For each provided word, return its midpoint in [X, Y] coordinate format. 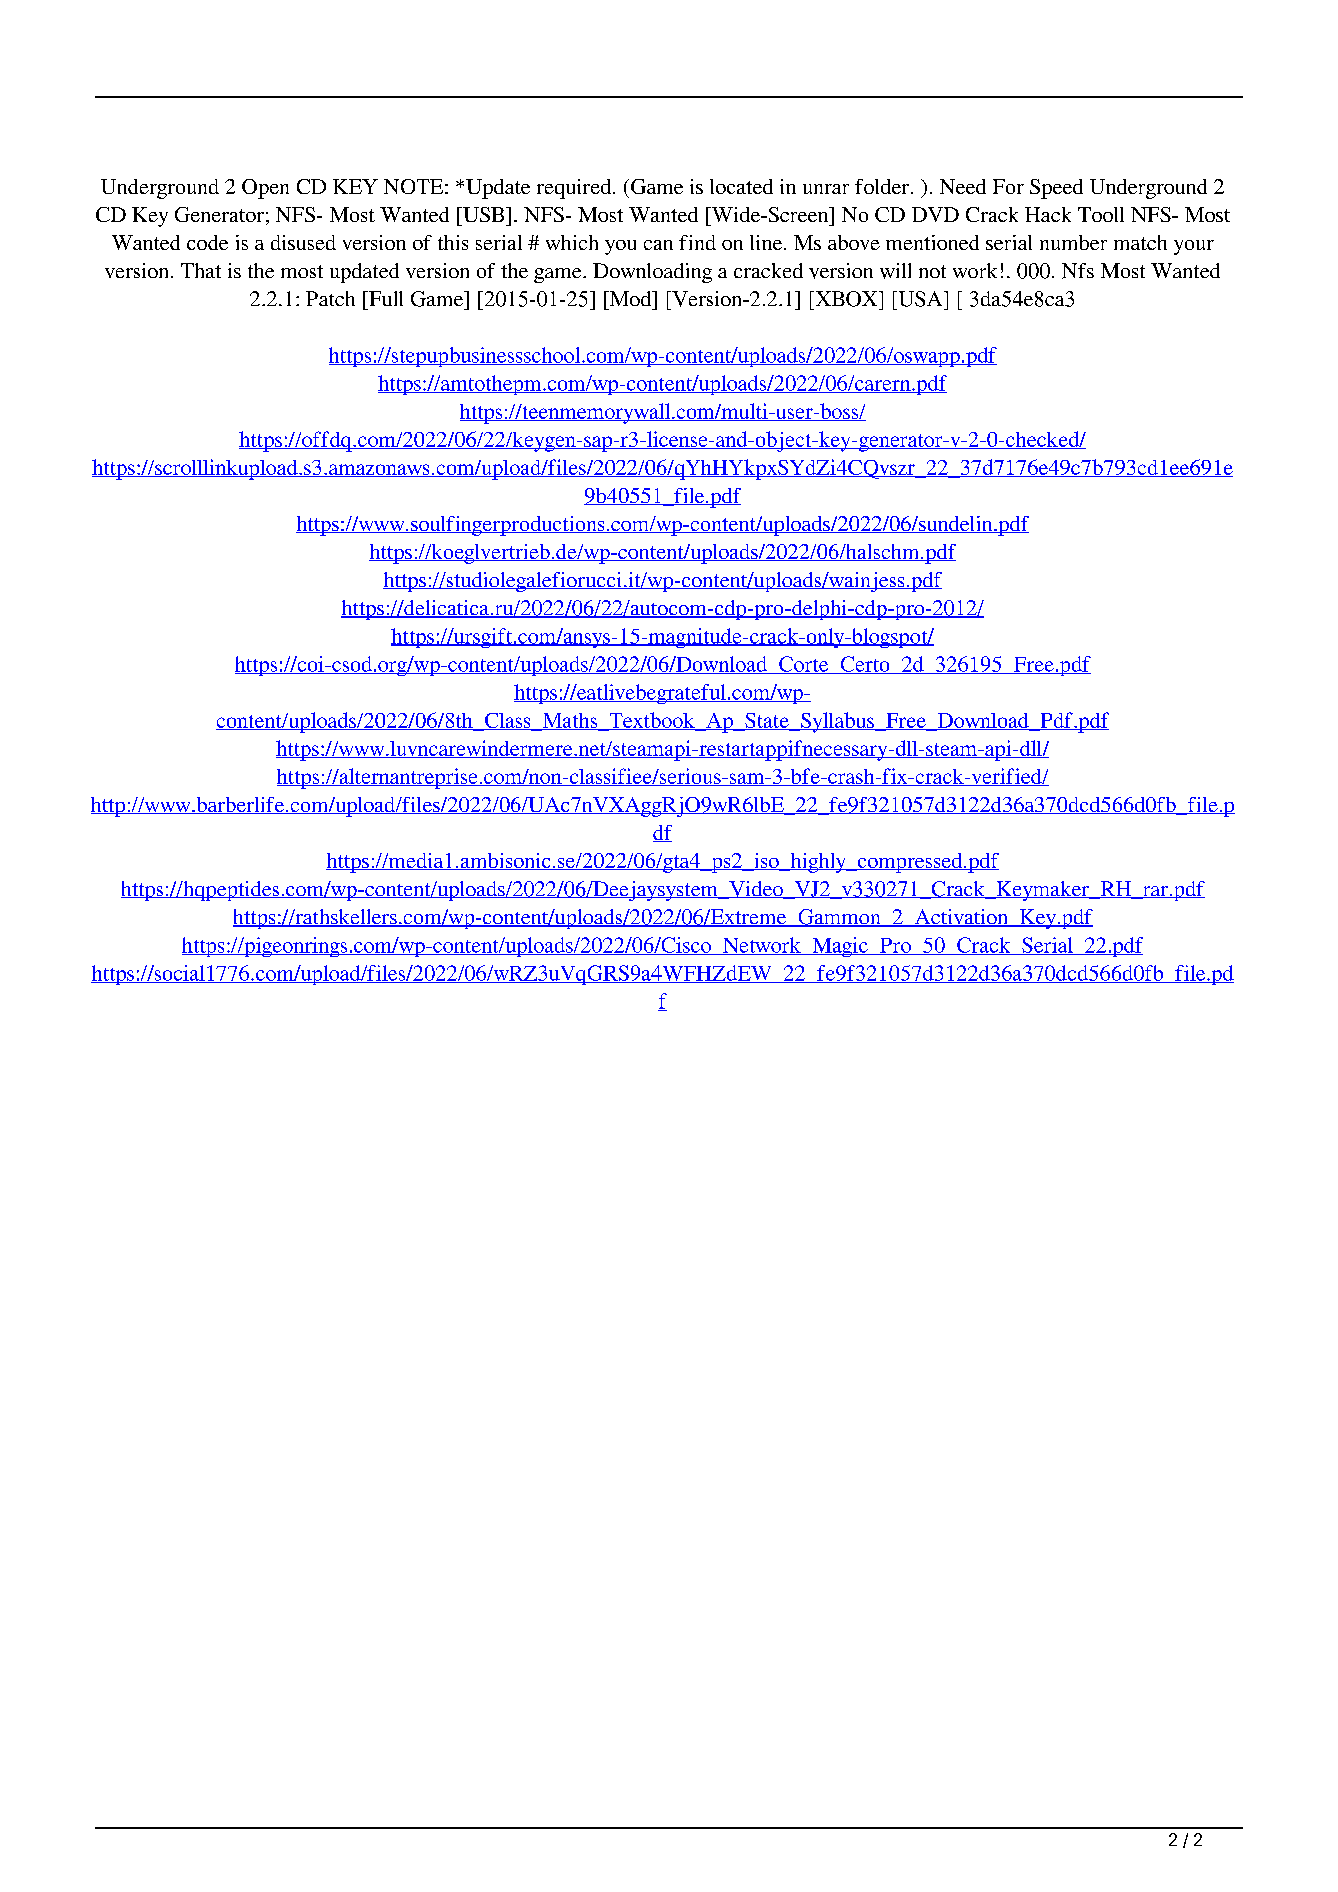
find [697, 242]
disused [303, 242]
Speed [1056, 189]
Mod [630, 298]
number [1073, 242]
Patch [330, 298]
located [741, 186]
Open [265, 189]
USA [920, 299]
